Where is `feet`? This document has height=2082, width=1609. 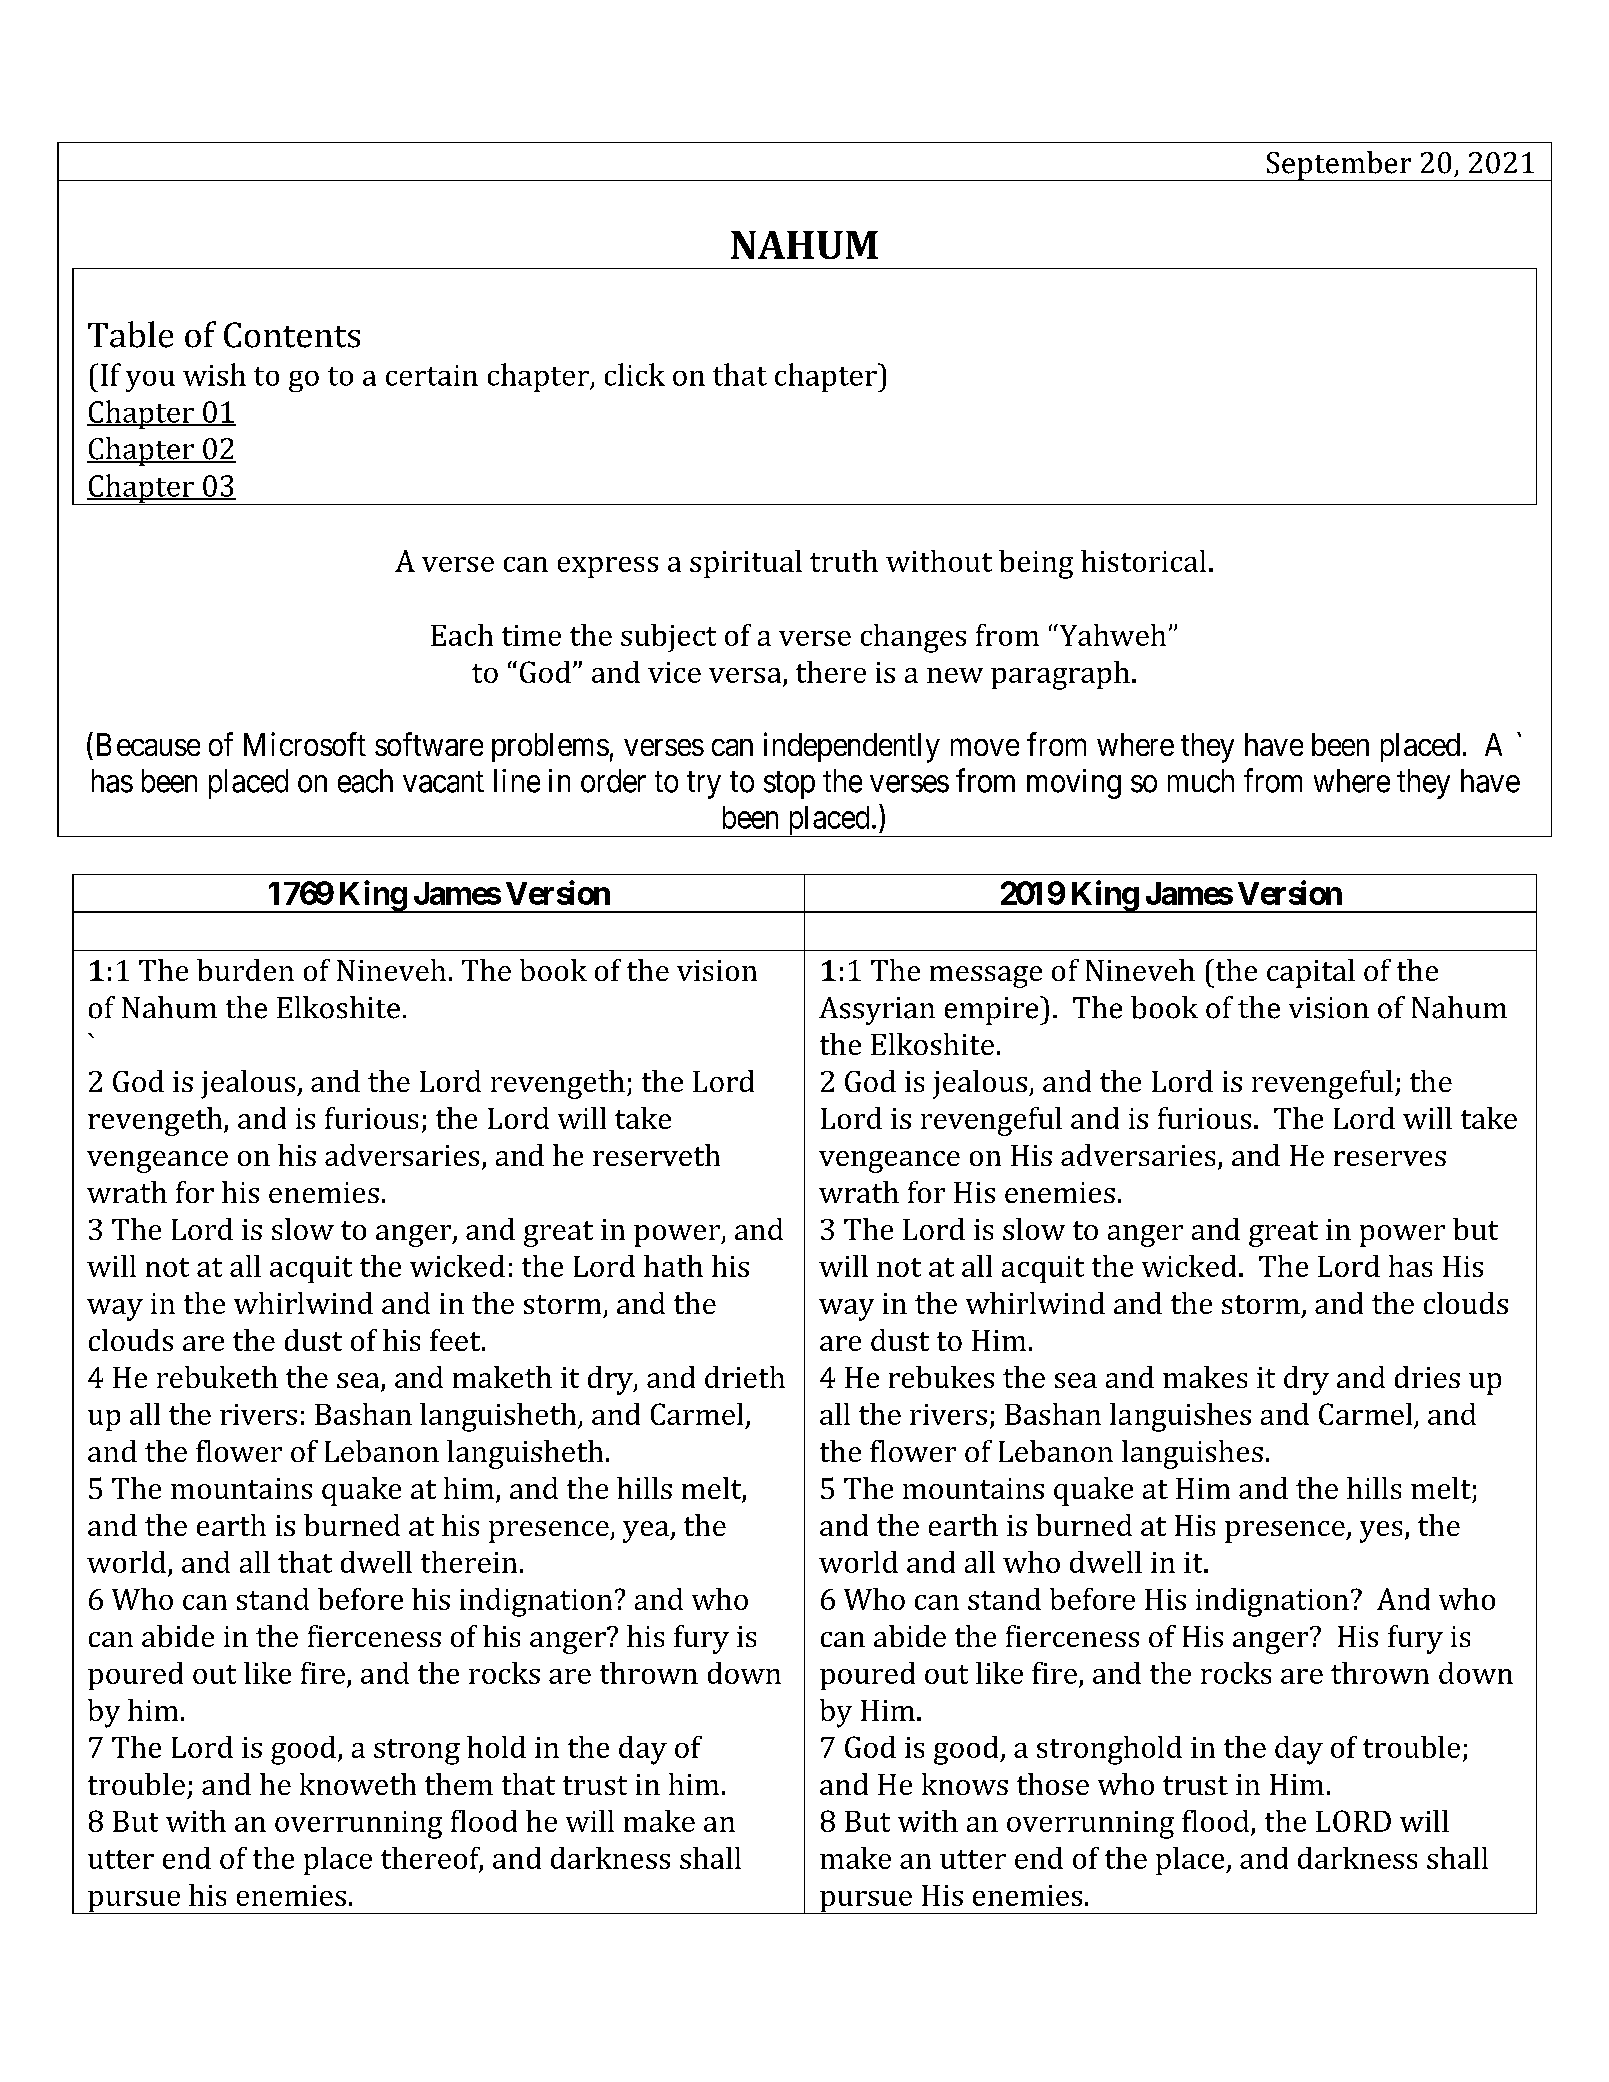
feet is located at coordinates (456, 1340).
